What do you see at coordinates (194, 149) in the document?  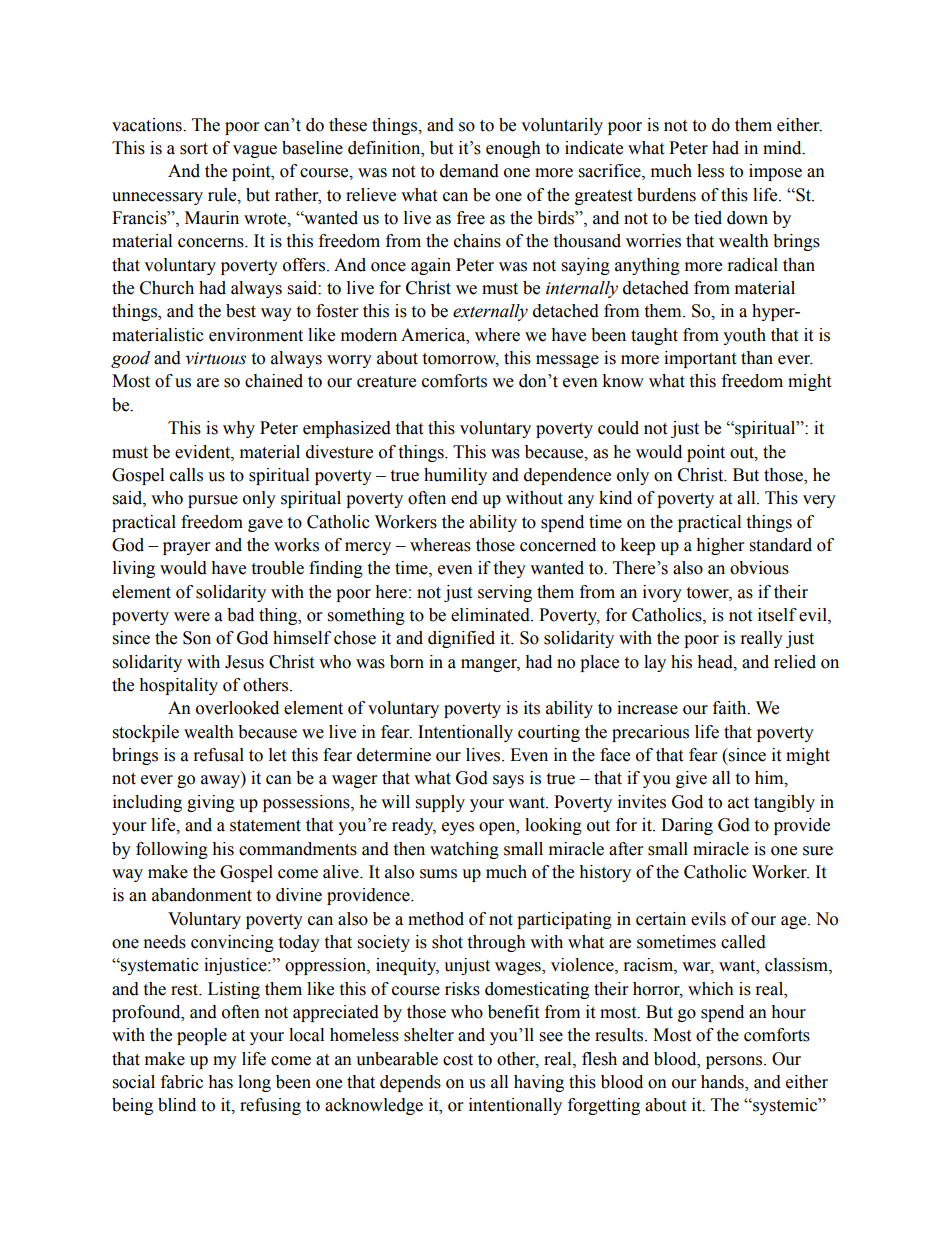 I see `sort` at bounding box center [194, 149].
